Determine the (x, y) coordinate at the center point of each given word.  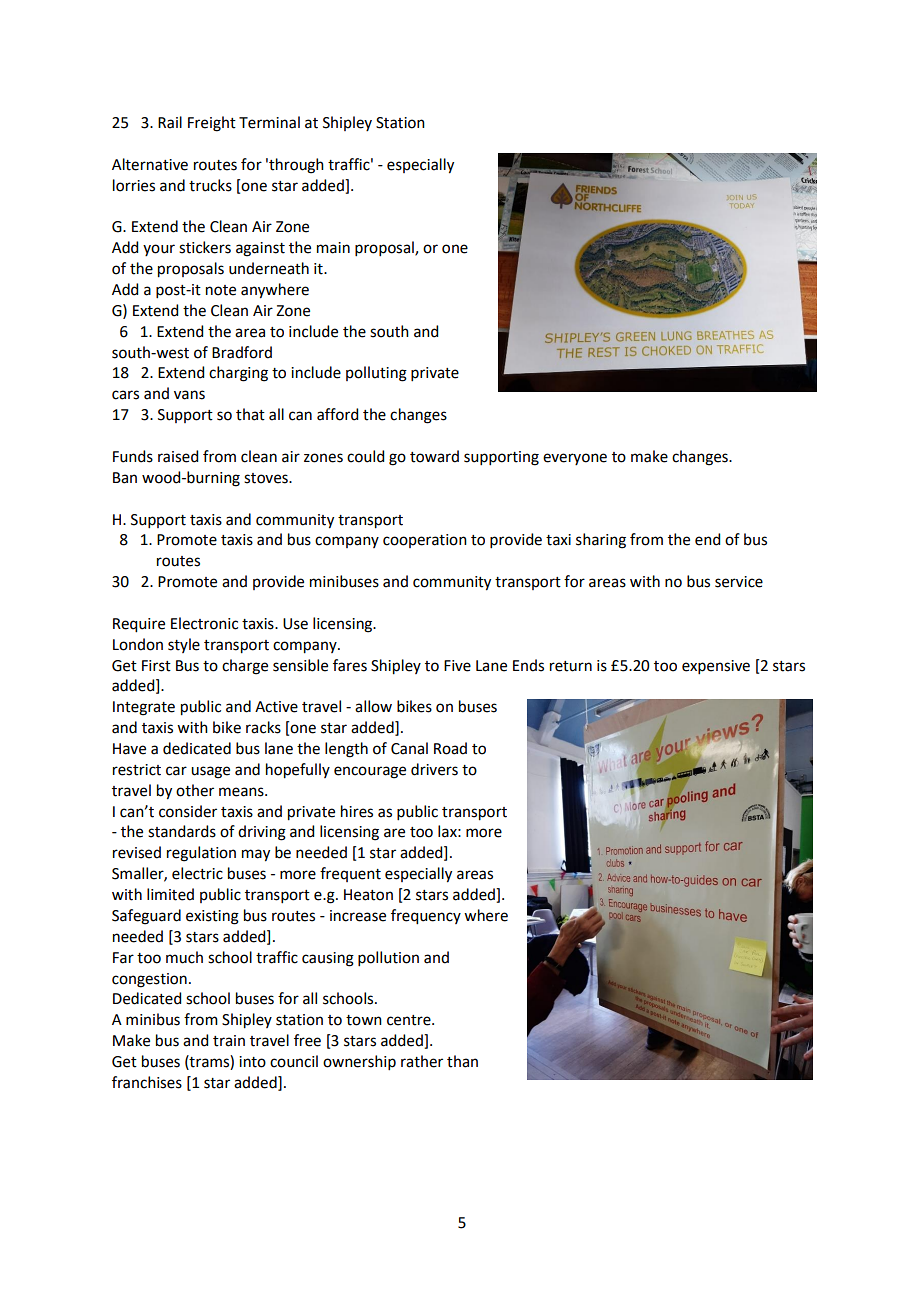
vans (189, 395)
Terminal (269, 122)
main (333, 248)
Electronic (204, 623)
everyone (575, 459)
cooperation (425, 541)
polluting (376, 374)
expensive (716, 667)
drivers (434, 769)
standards (182, 831)
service (739, 582)
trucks (210, 185)
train (229, 1041)
